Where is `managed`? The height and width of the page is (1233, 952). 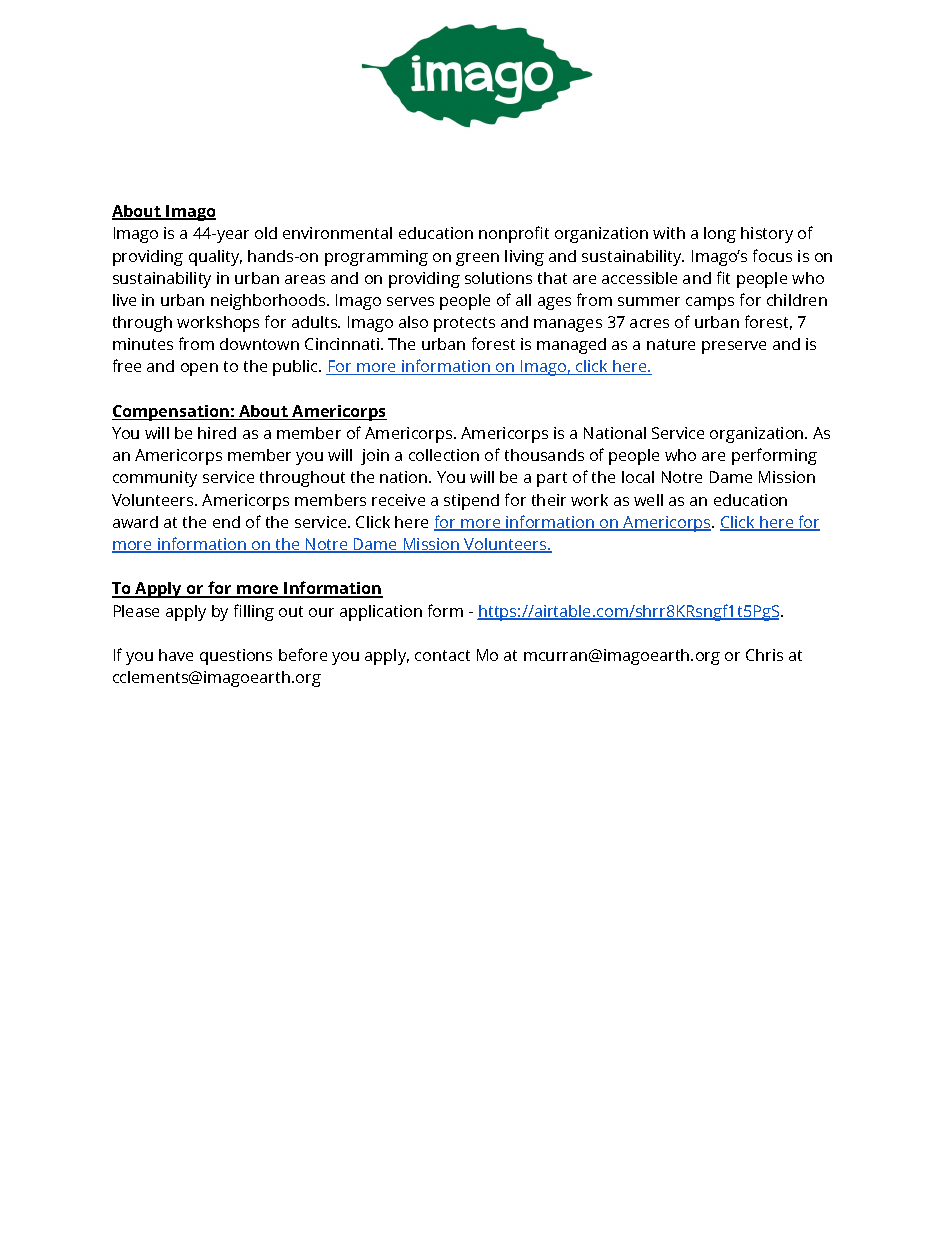
managed is located at coordinates (571, 346).
